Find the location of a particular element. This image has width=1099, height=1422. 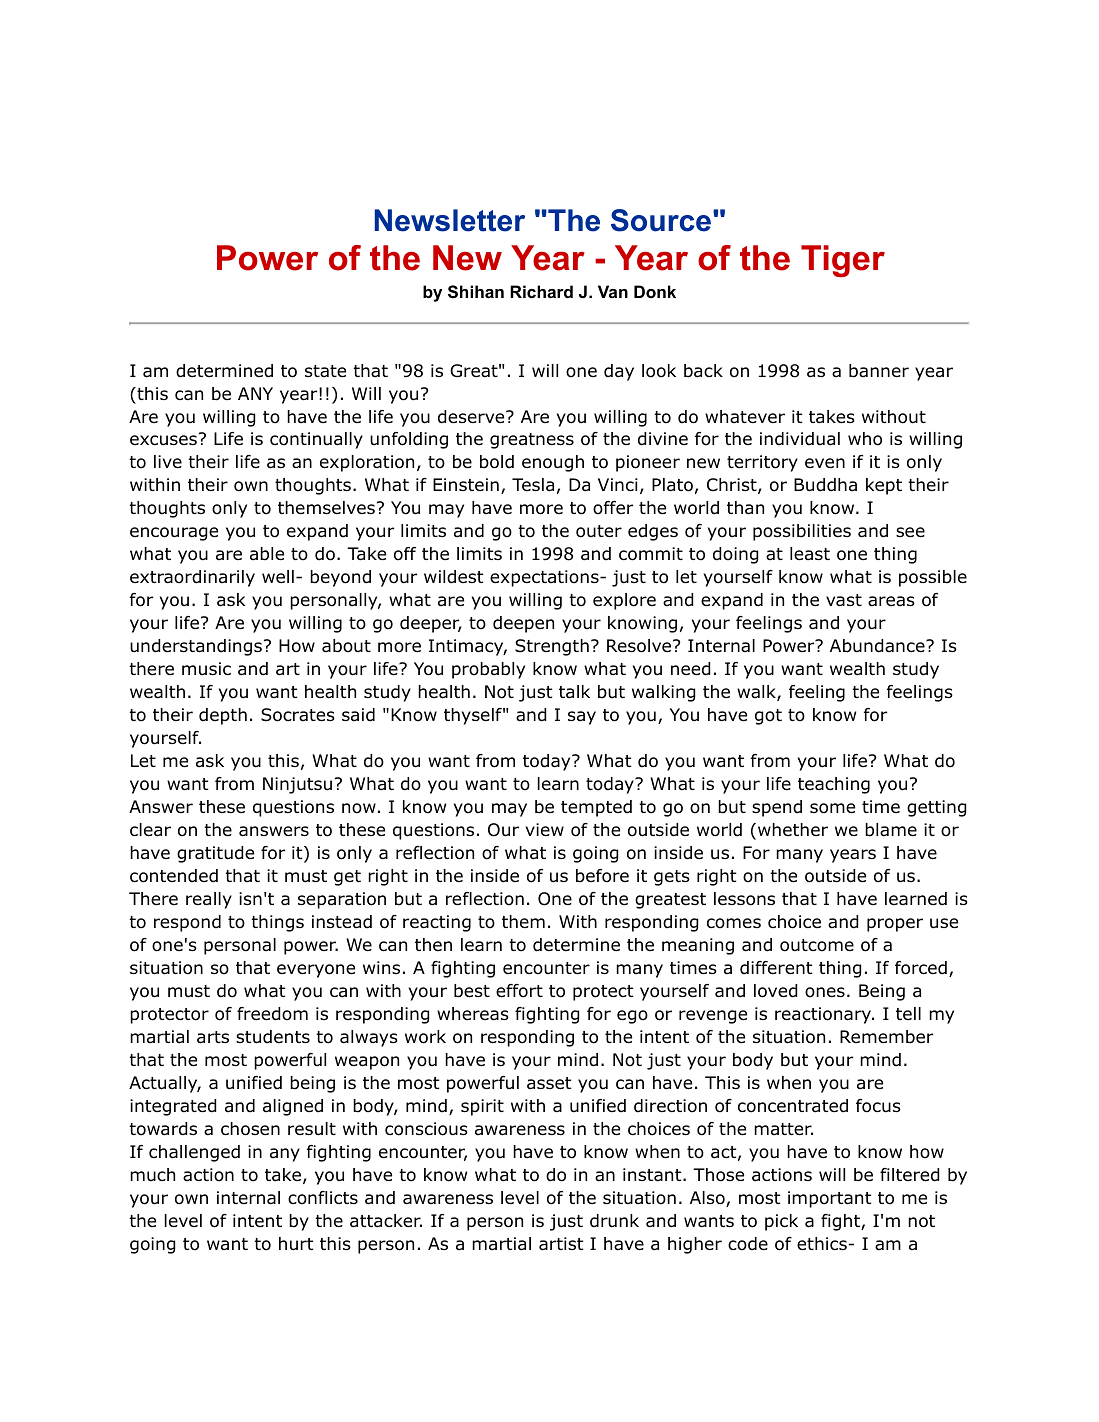

Richard is located at coordinates (541, 291).
